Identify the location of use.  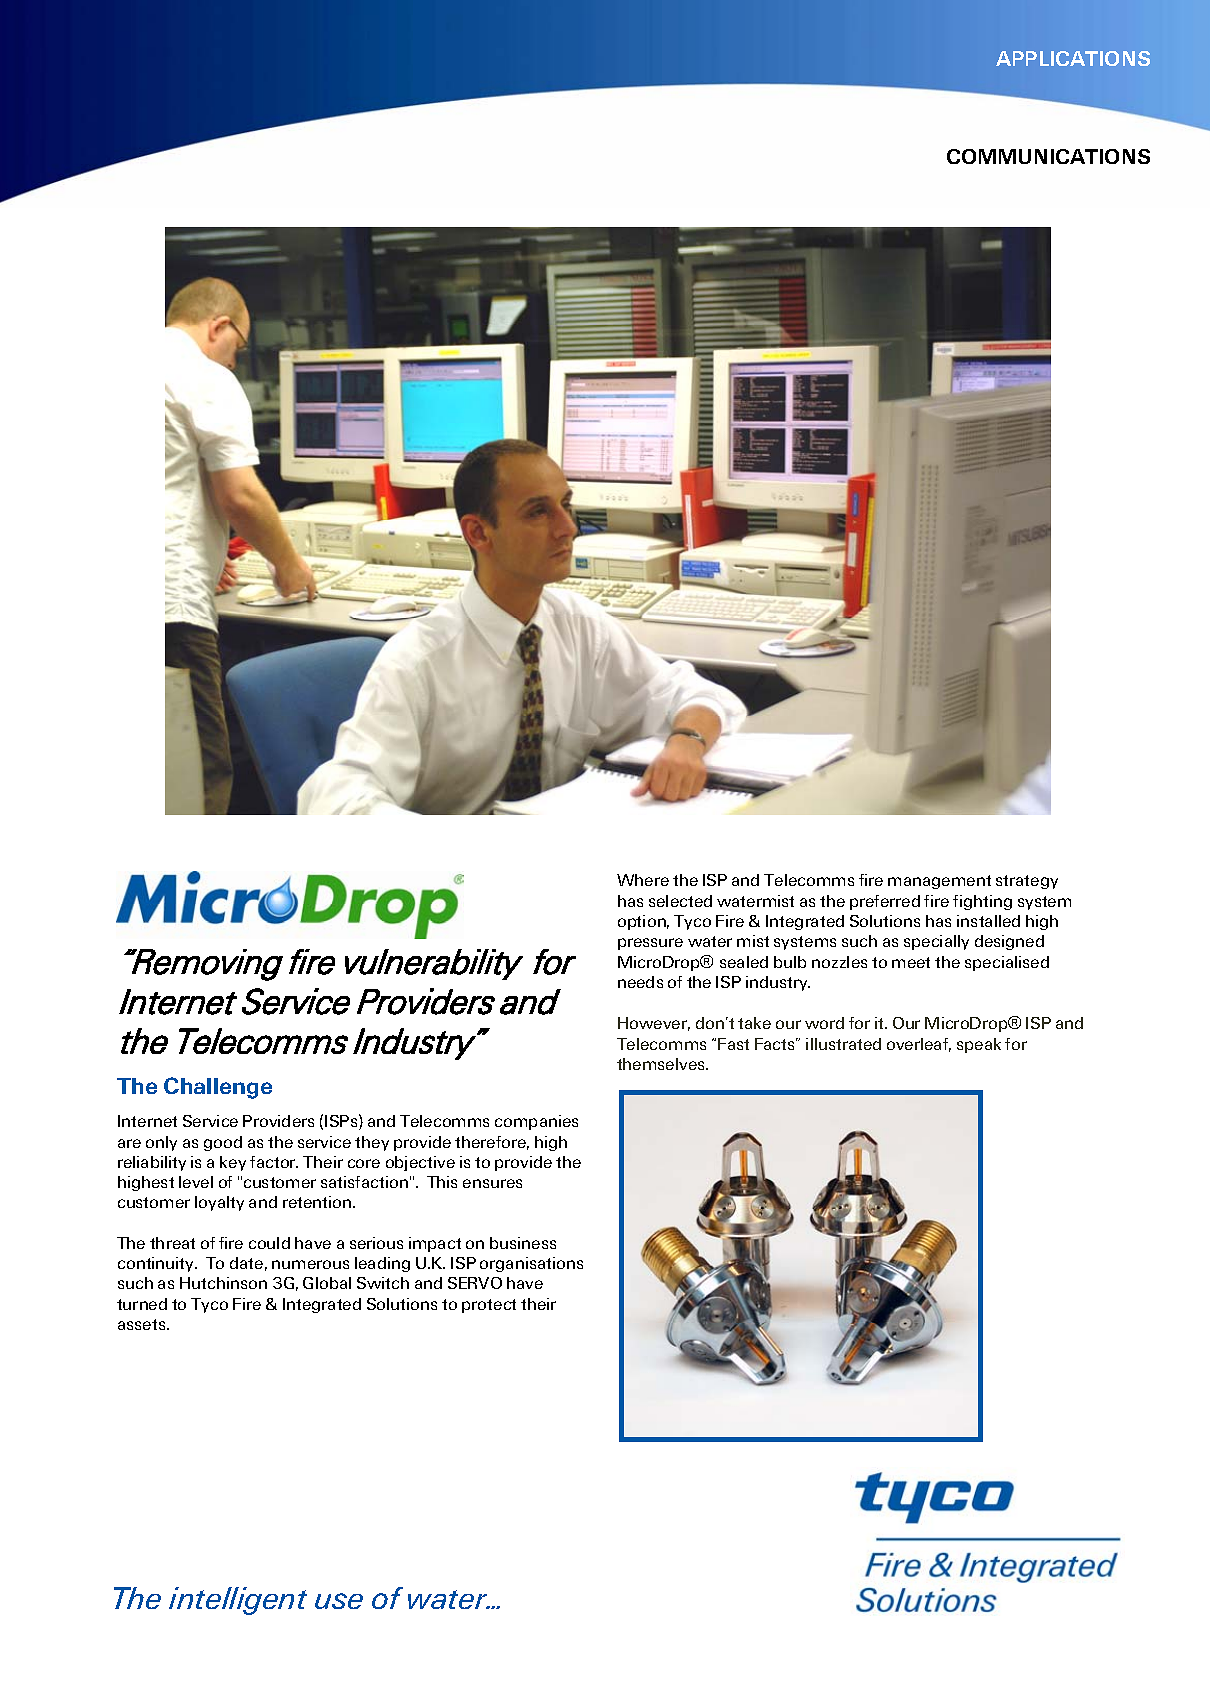
(339, 1601).
